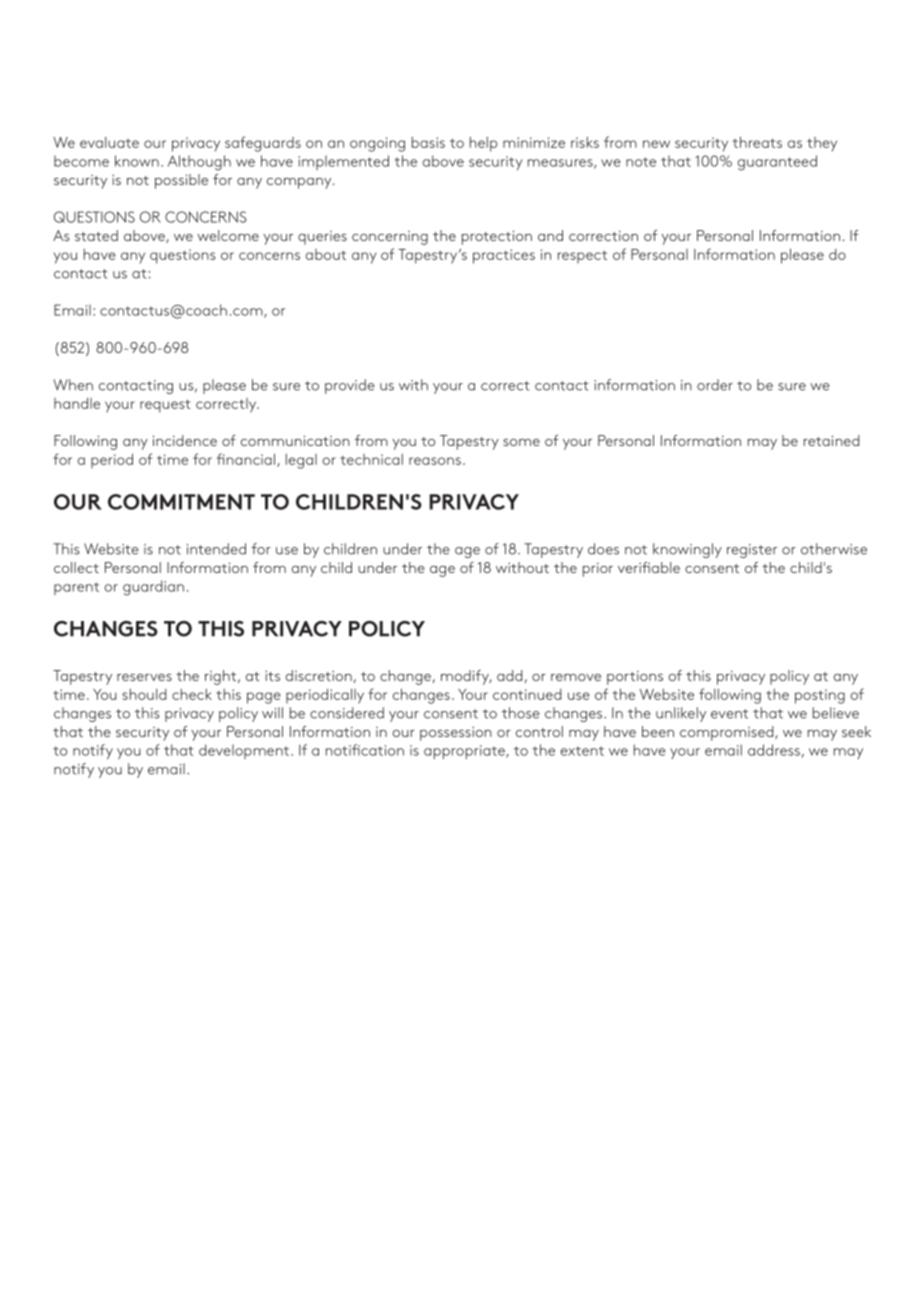 The image size is (924, 1308). I want to click on respect, so click(582, 257).
